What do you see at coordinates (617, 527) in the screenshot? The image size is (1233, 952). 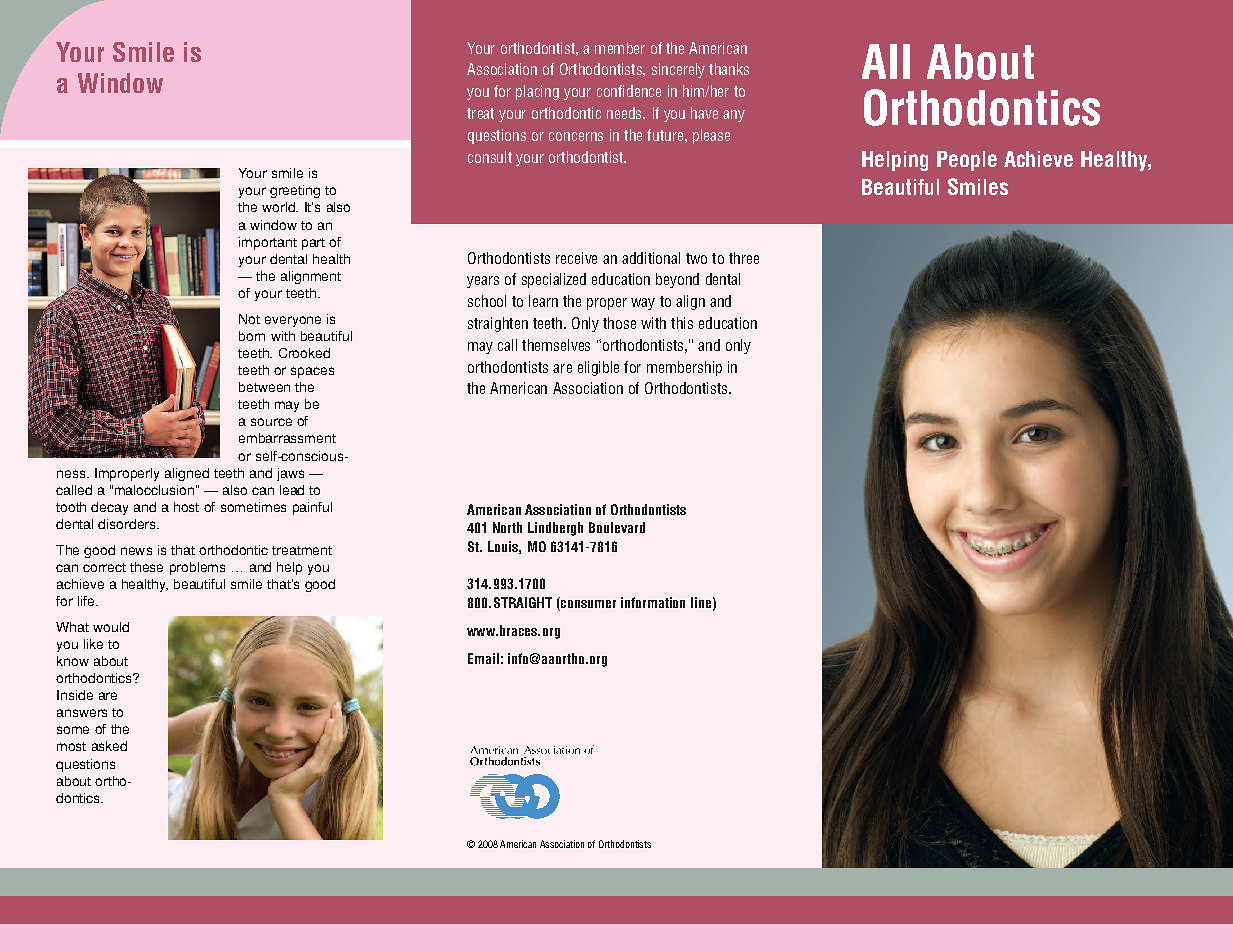 I see `Boulevard` at bounding box center [617, 527].
